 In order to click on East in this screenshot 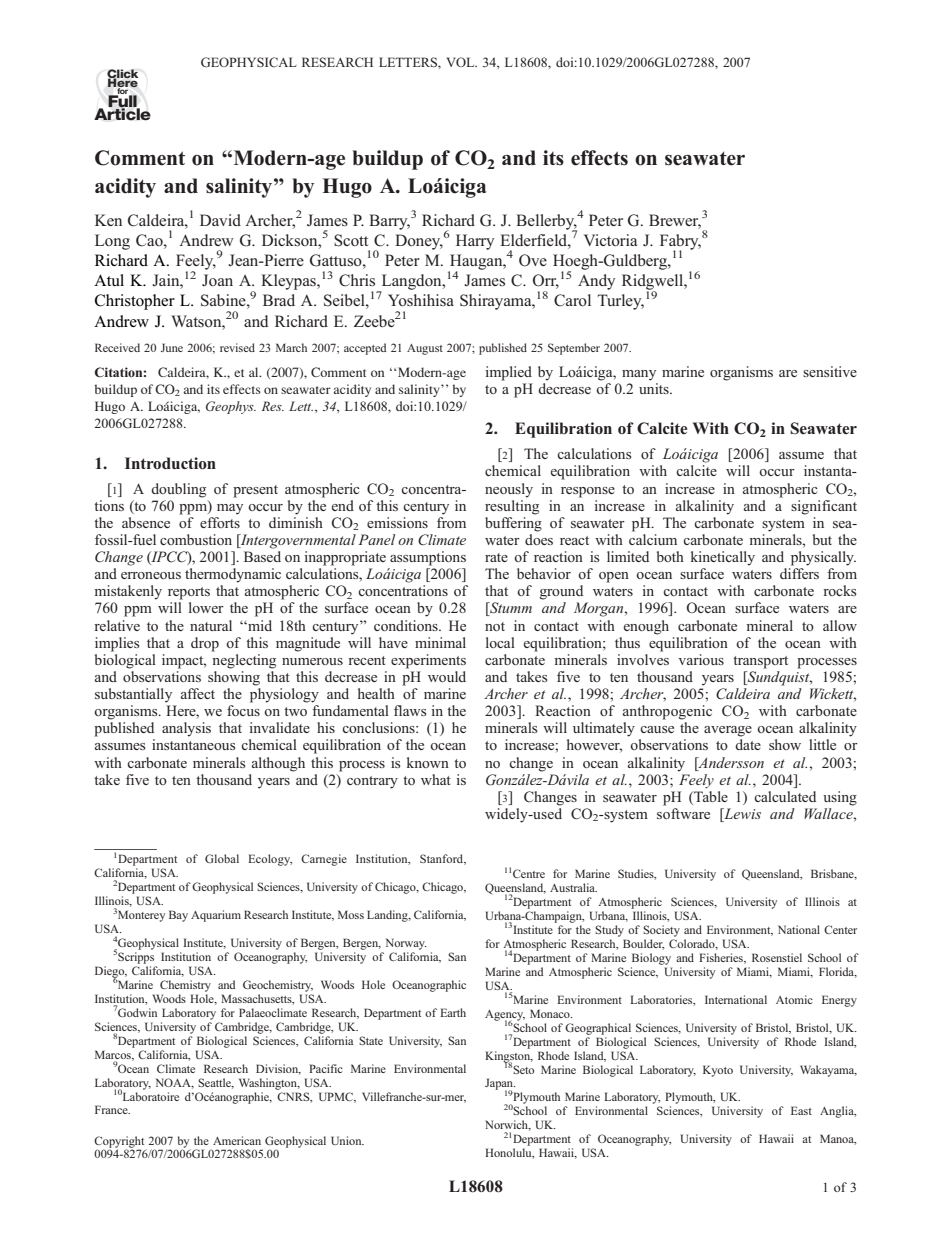, I will do `click(801, 1110)`.
